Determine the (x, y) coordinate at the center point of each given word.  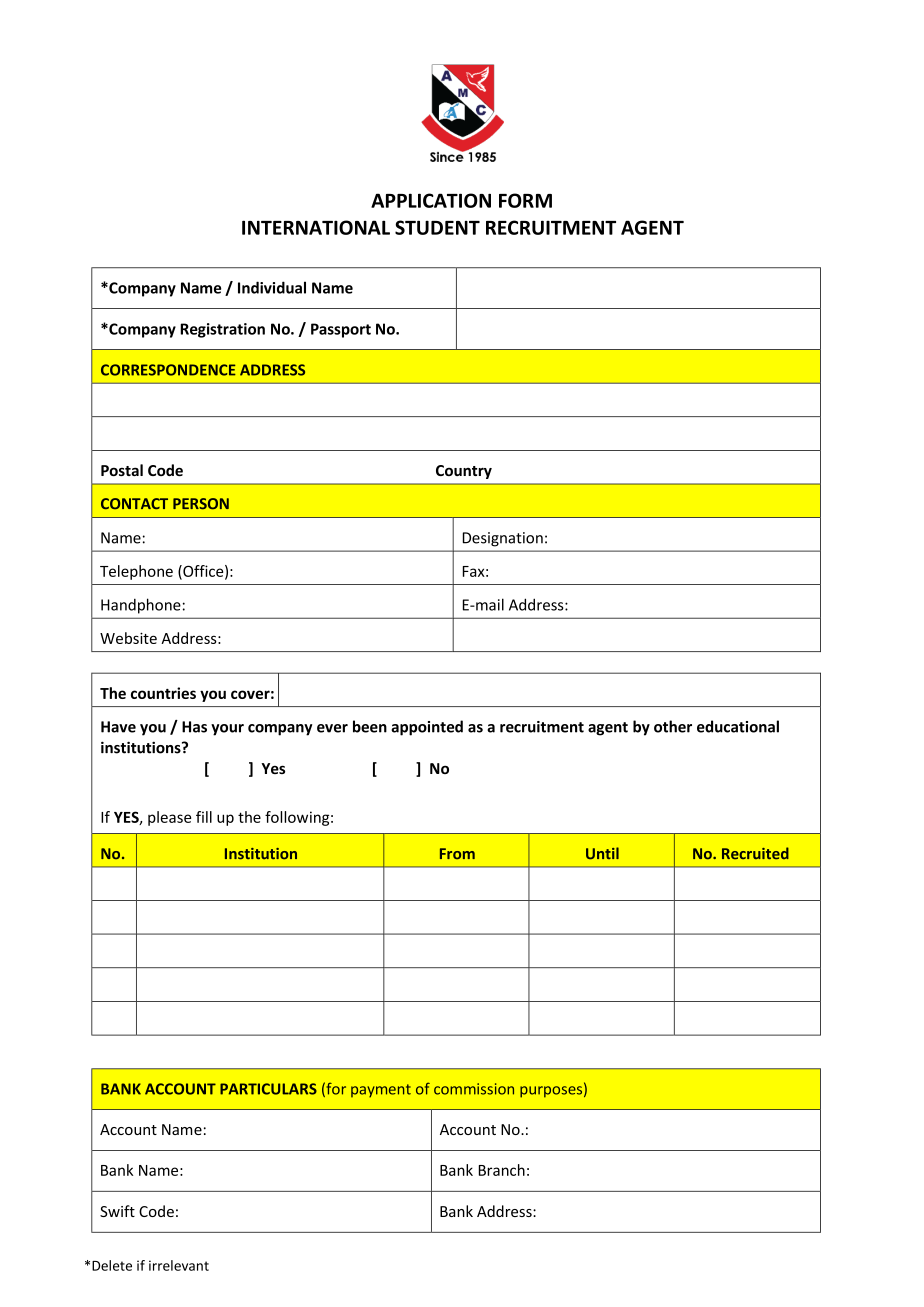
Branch (502, 1170)
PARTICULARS (268, 1089)
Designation (503, 539)
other (673, 726)
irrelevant (179, 1265)
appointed (427, 728)
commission (474, 1089)
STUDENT (437, 227)
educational (738, 726)
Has (194, 727)
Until (602, 853)
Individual (272, 287)
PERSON (201, 504)
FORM (525, 200)
